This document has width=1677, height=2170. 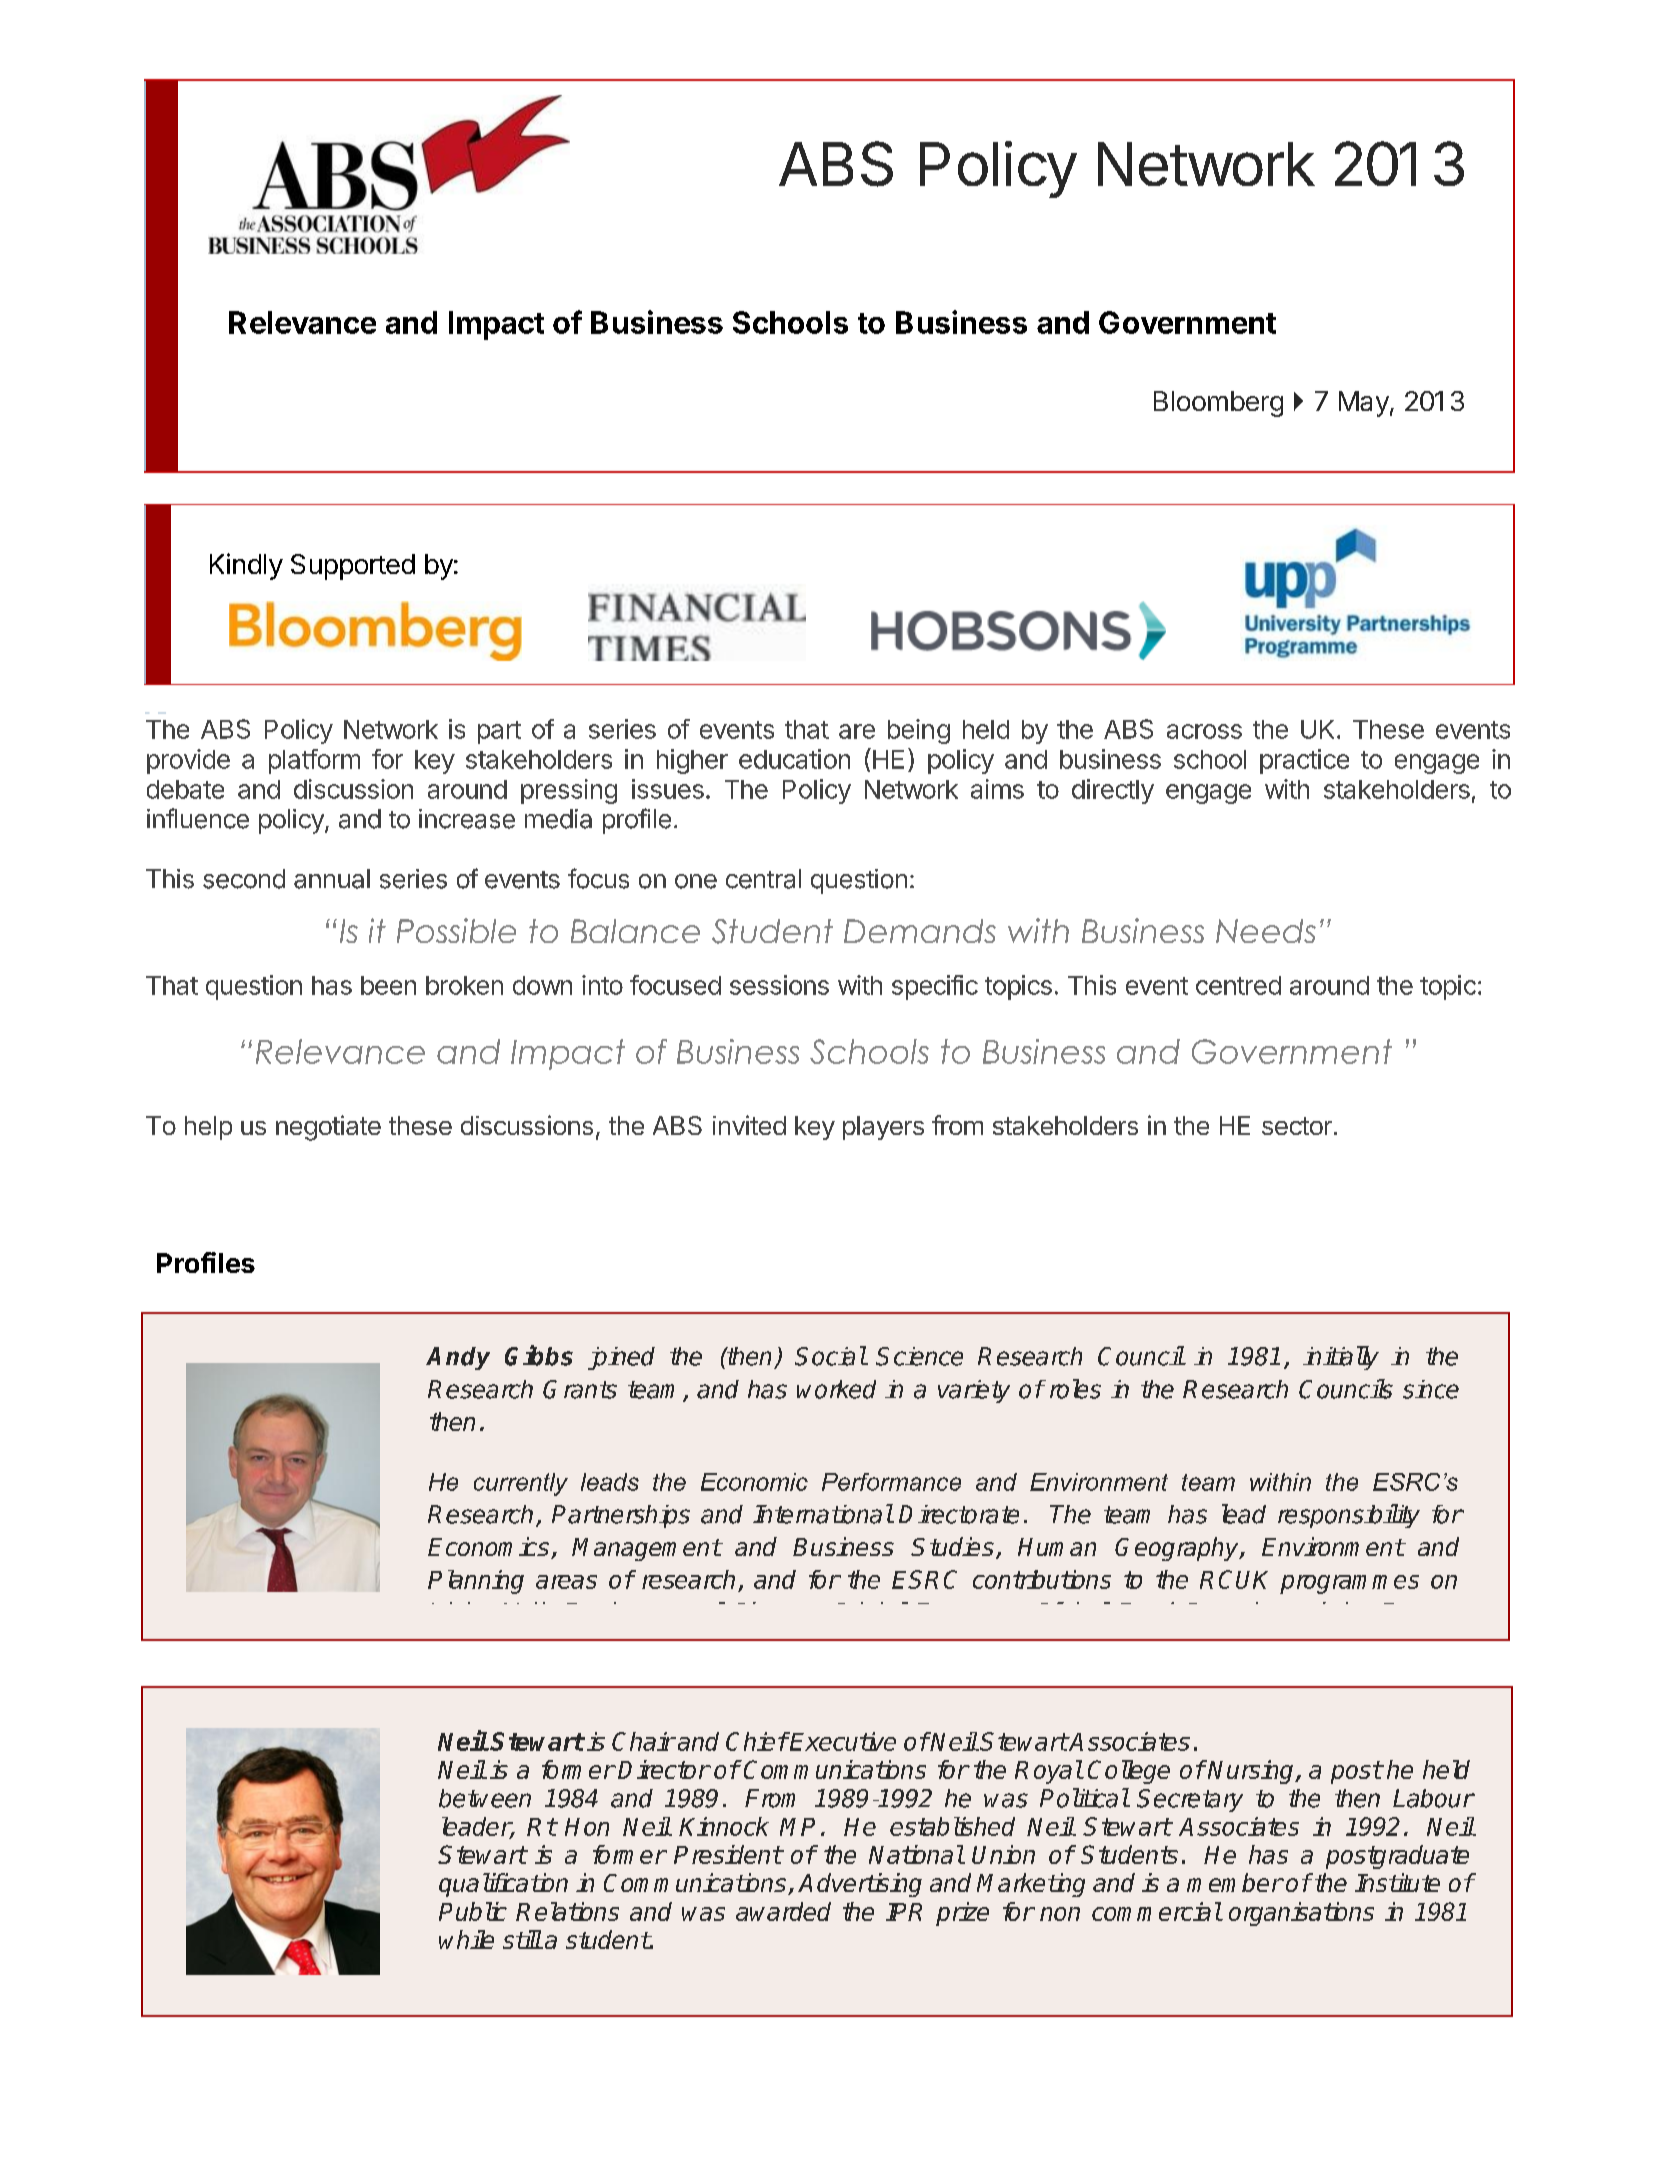 What do you see at coordinates (749, 1125) in the document?
I see `invited` at bounding box center [749, 1125].
